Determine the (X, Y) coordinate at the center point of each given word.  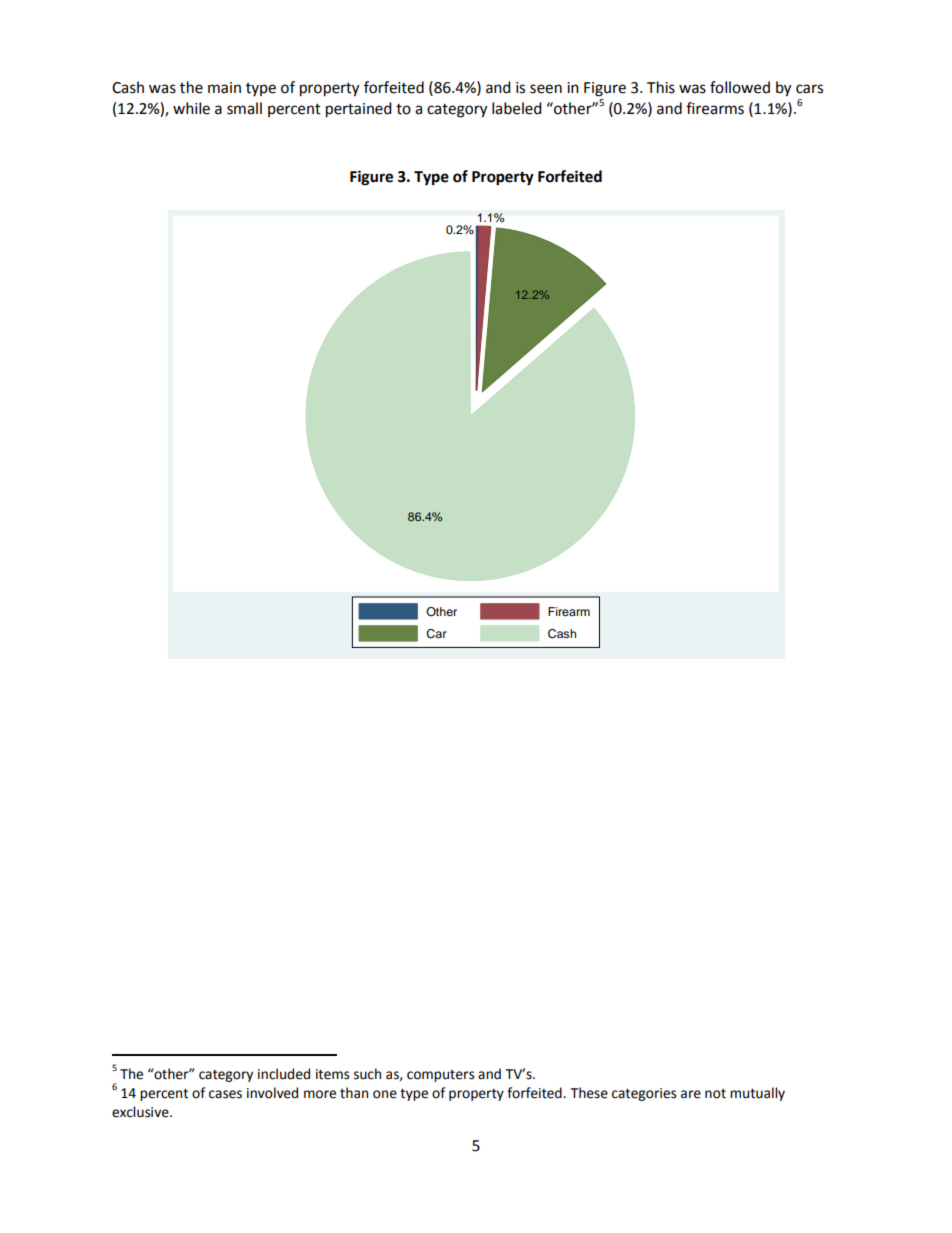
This (661, 87)
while (191, 108)
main (224, 88)
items (332, 1074)
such (367, 1074)
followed (740, 87)
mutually (757, 1094)
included (284, 1074)
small (244, 108)
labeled (517, 108)
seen (546, 89)
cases (225, 1094)
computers (440, 1076)
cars (809, 89)
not (715, 1094)
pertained (359, 110)
